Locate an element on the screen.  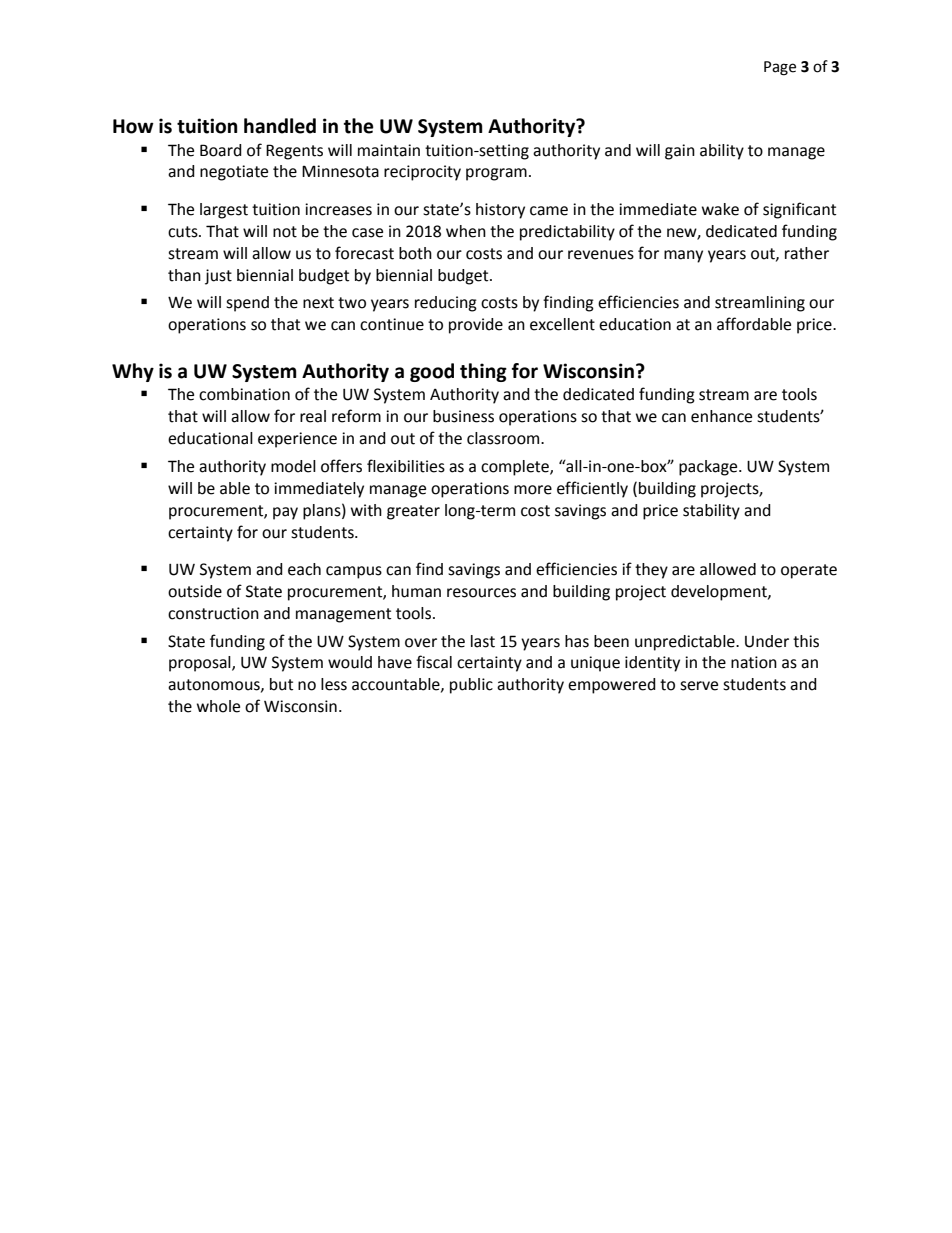
Page is located at coordinates (780, 68).
